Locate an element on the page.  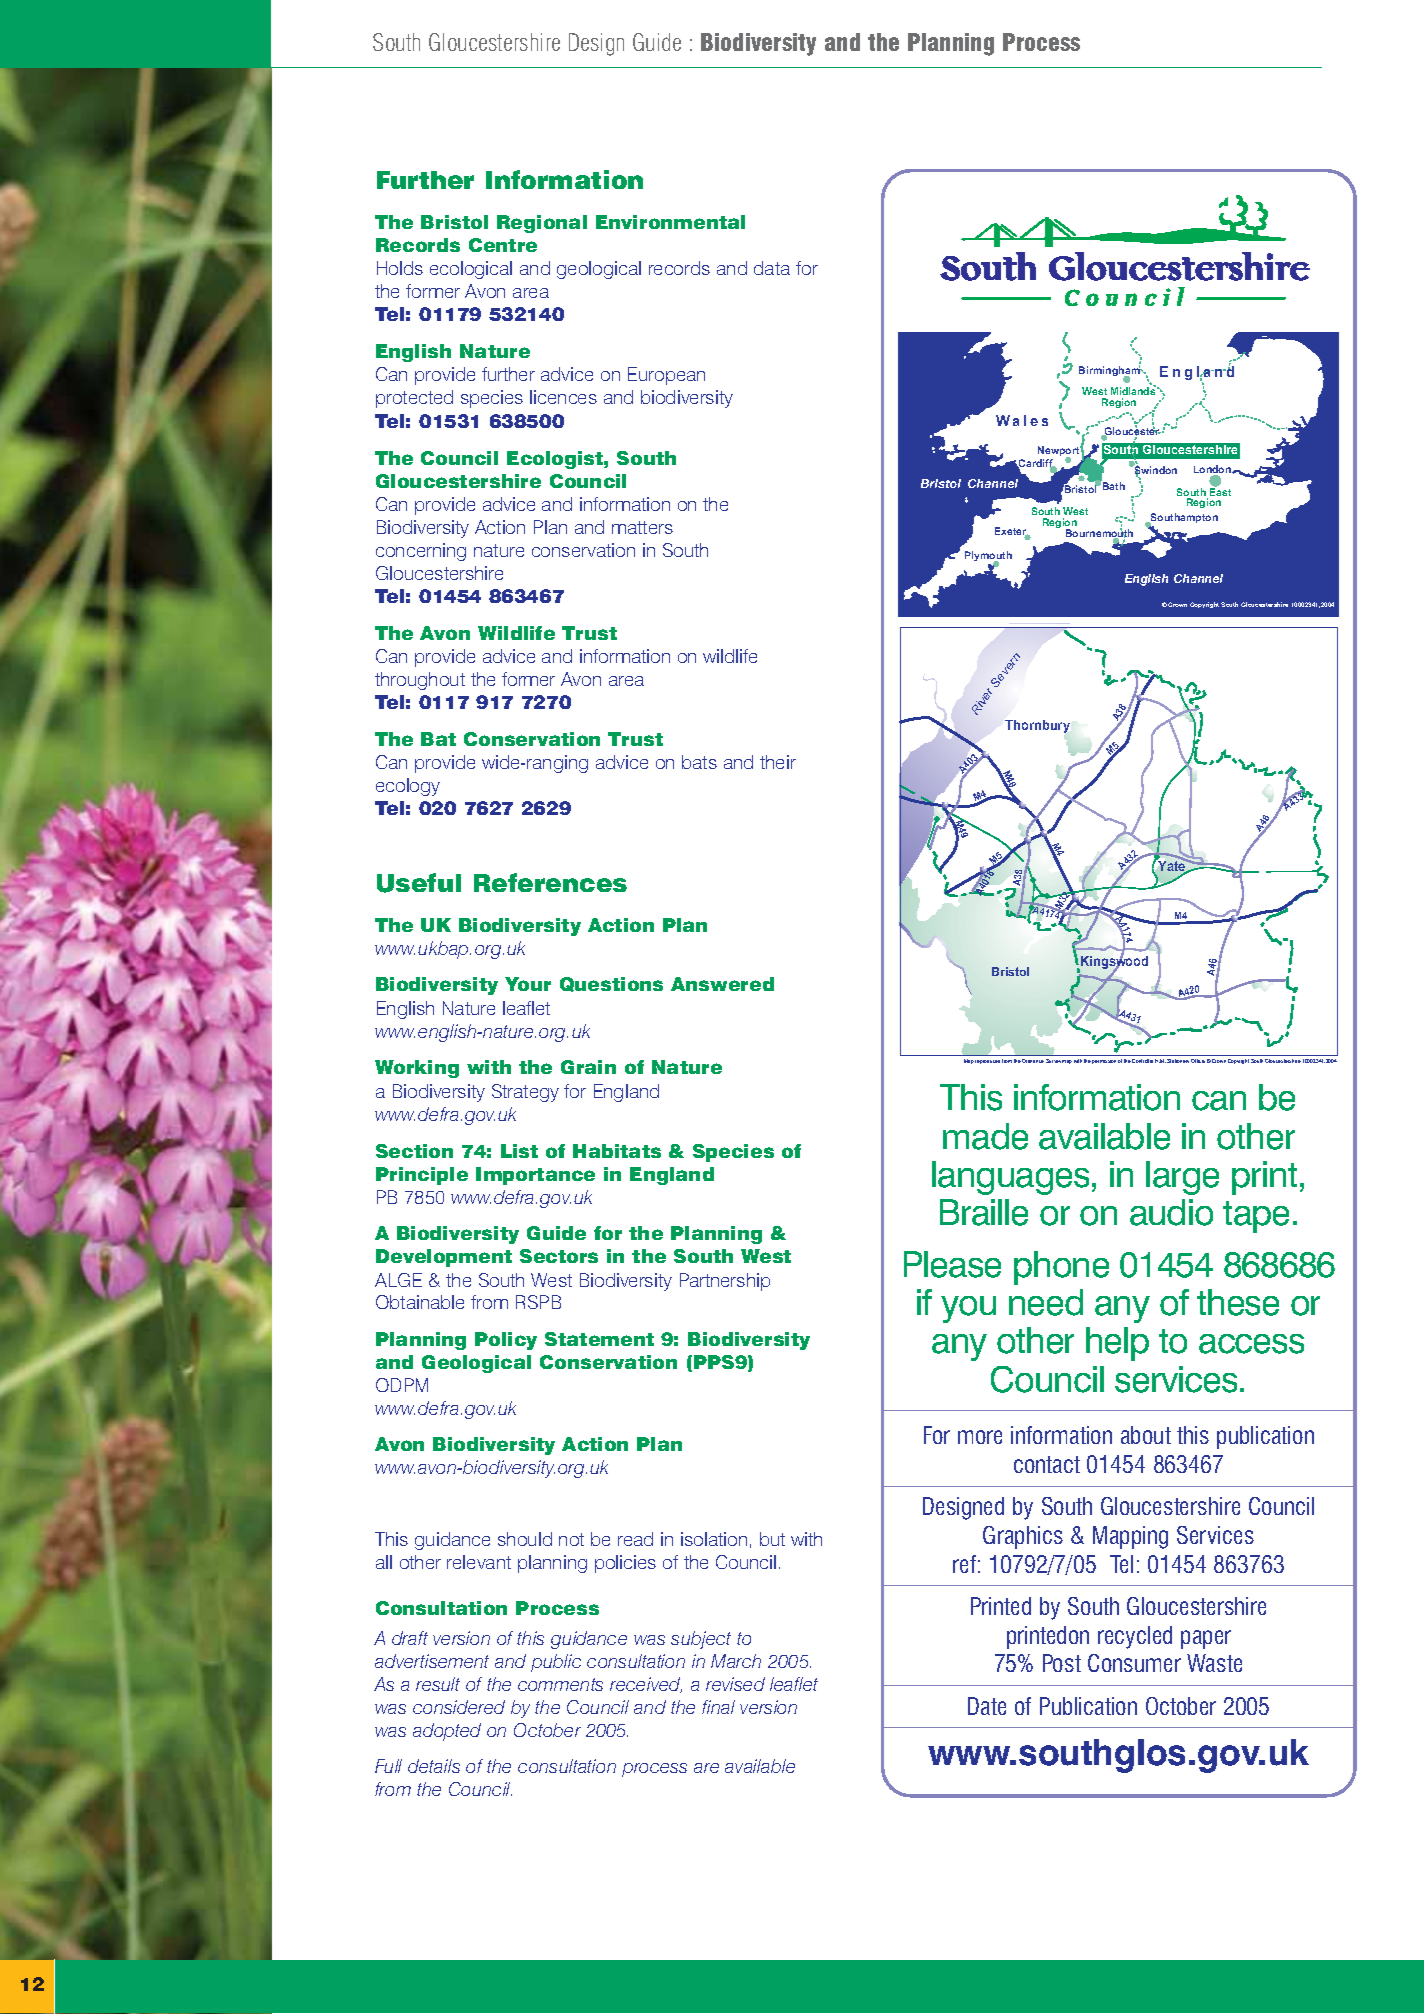
large is located at coordinates (1182, 1178).
